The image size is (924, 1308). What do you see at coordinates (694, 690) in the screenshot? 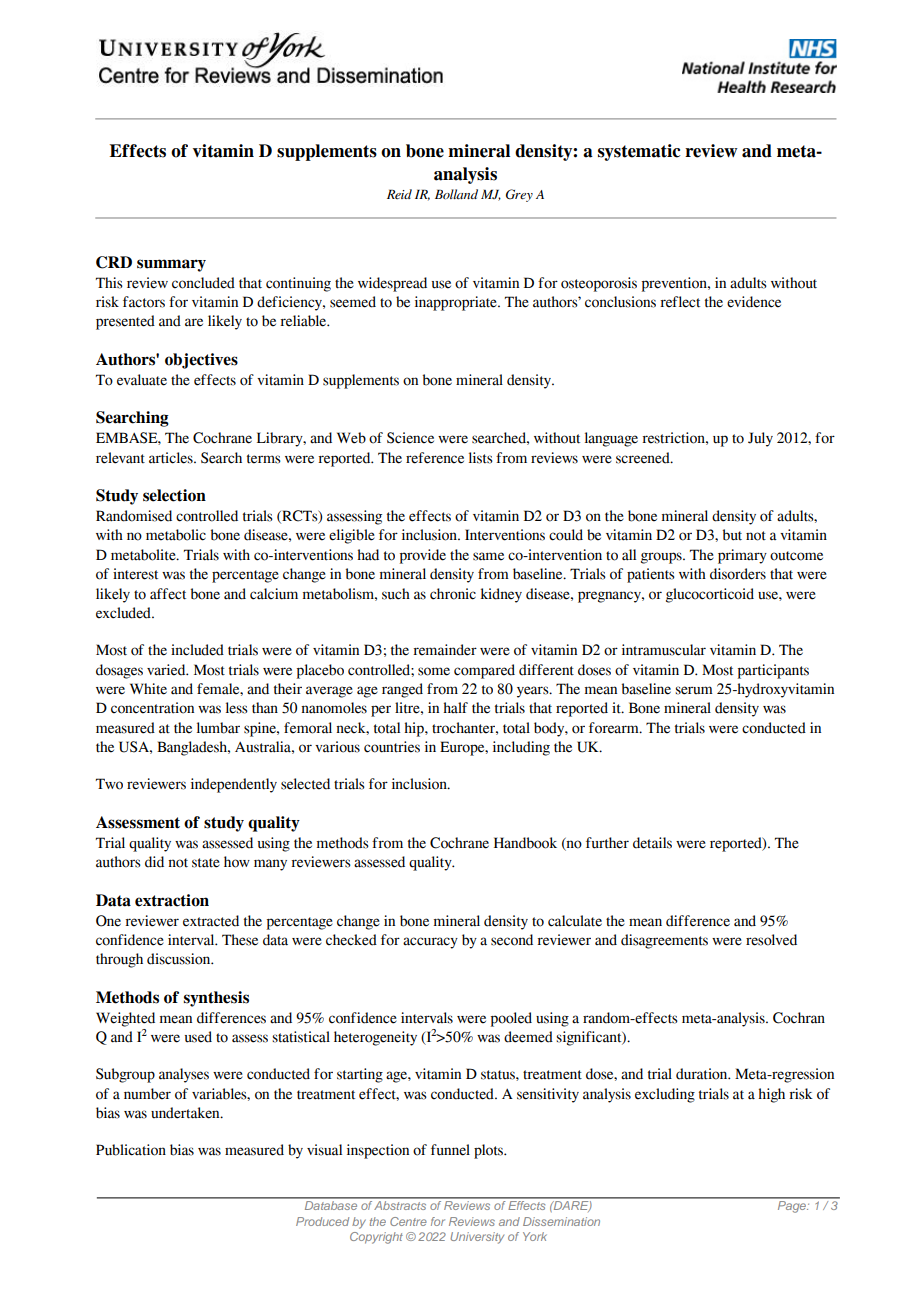
I see `serum` at bounding box center [694, 690].
